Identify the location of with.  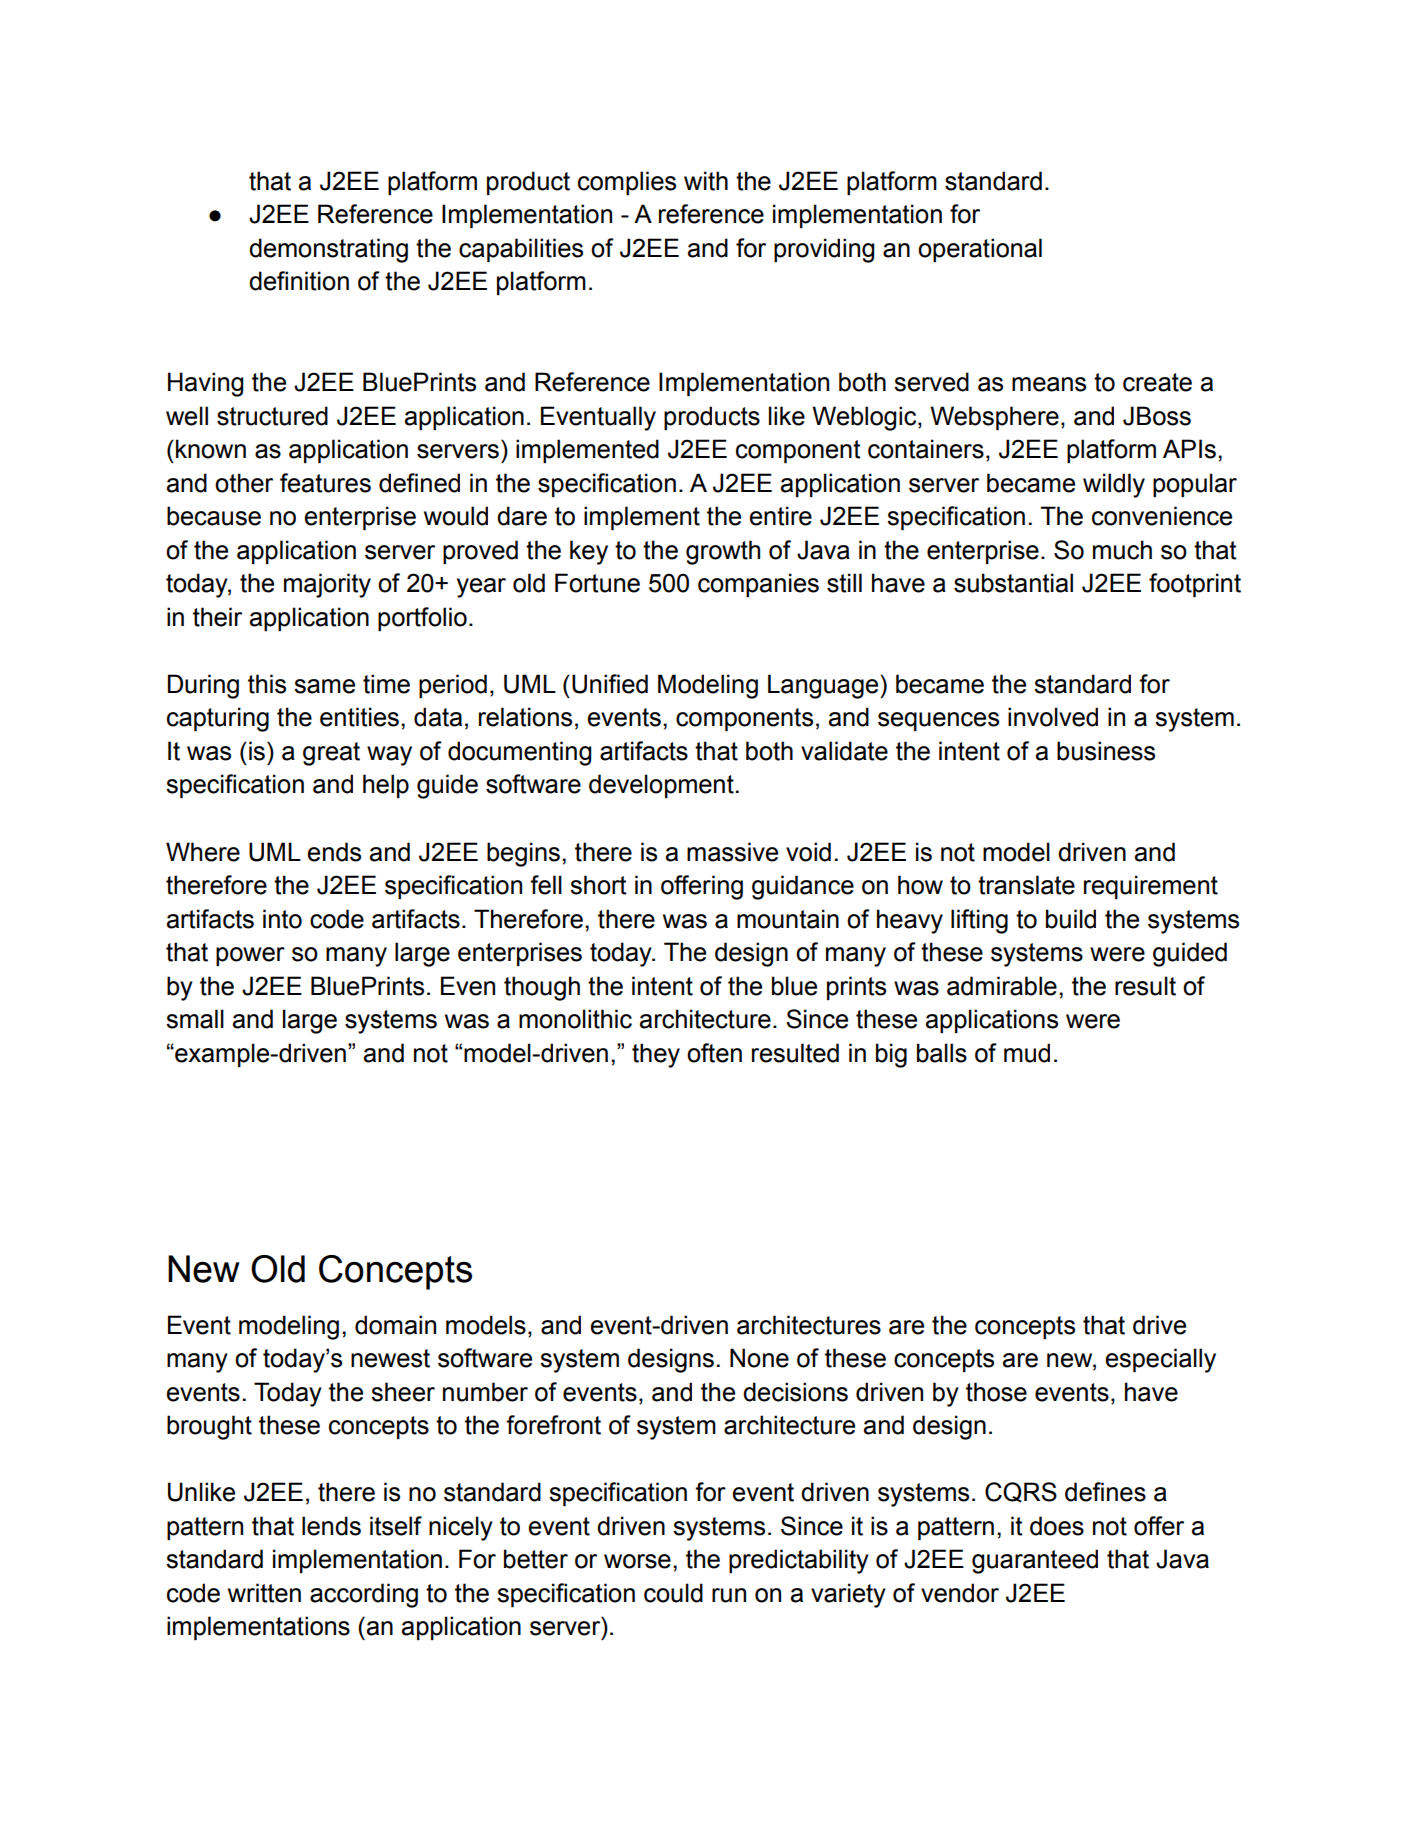
(706, 181).
